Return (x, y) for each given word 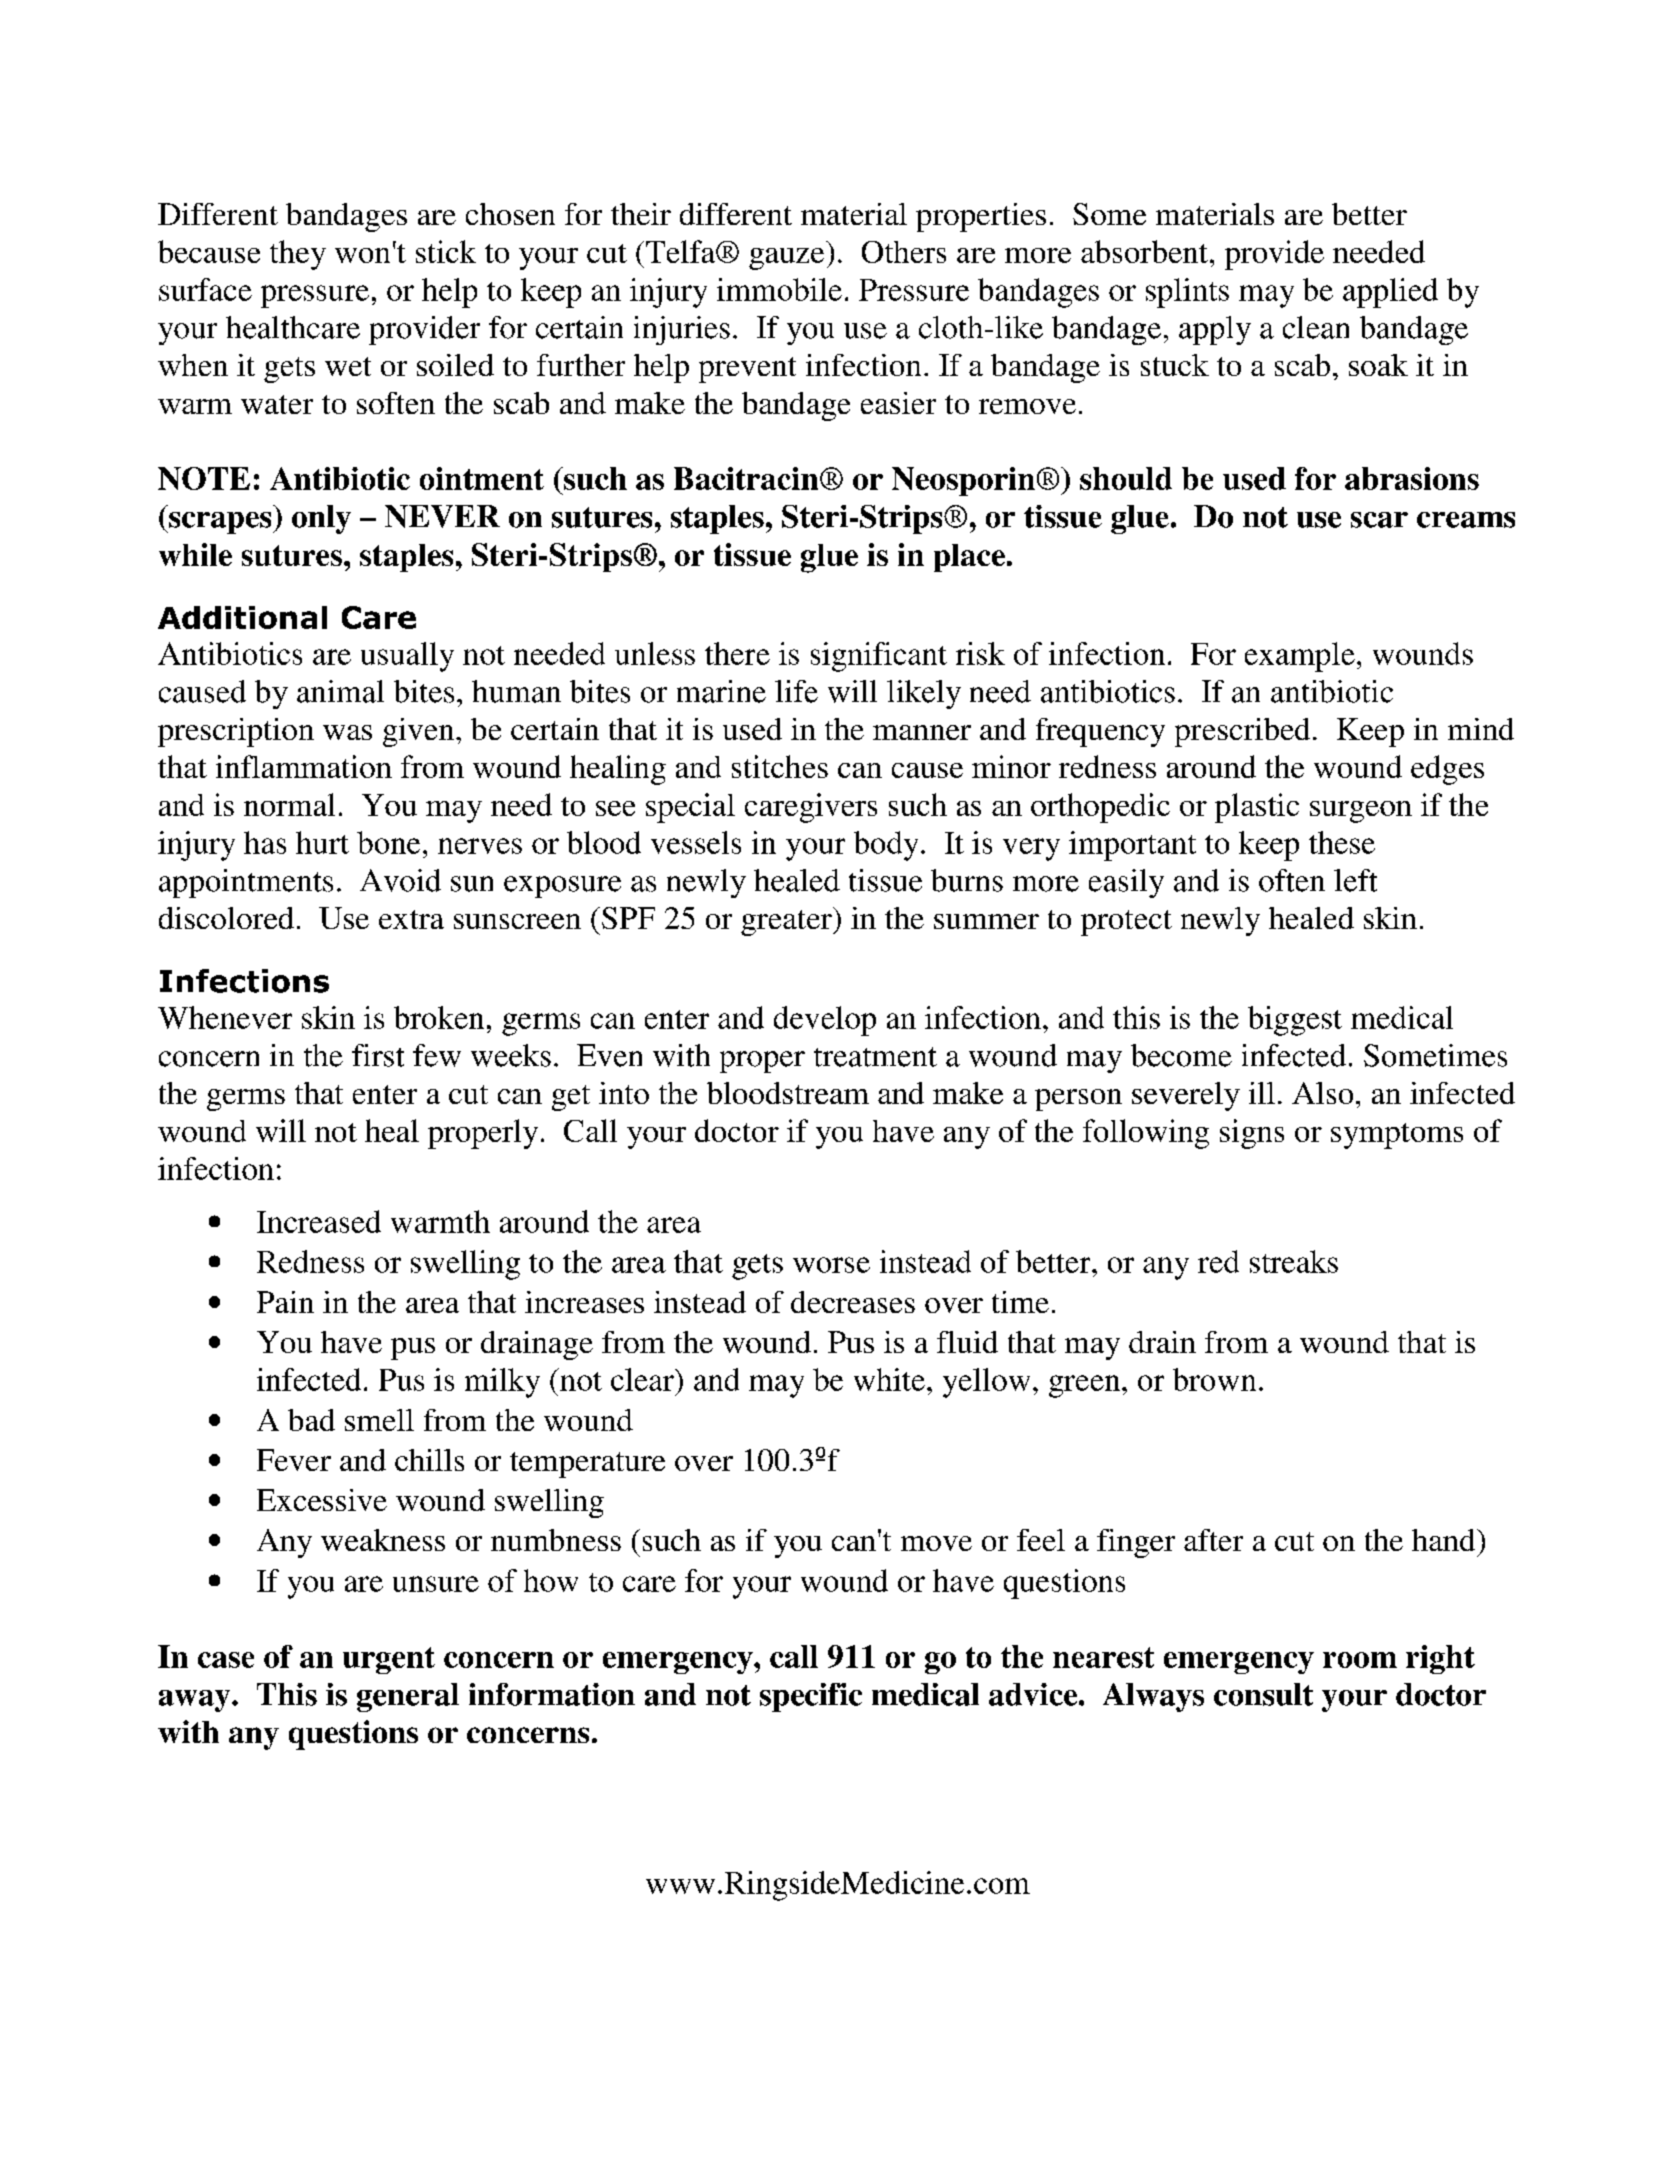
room (1360, 1660)
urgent (389, 1660)
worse (831, 1265)
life (796, 691)
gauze (786, 259)
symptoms (1397, 1136)
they (298, 255)
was (347, 732)
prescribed (1242, 732)
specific (811, 1697)
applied (1390, 293)
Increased (319, 1221)
